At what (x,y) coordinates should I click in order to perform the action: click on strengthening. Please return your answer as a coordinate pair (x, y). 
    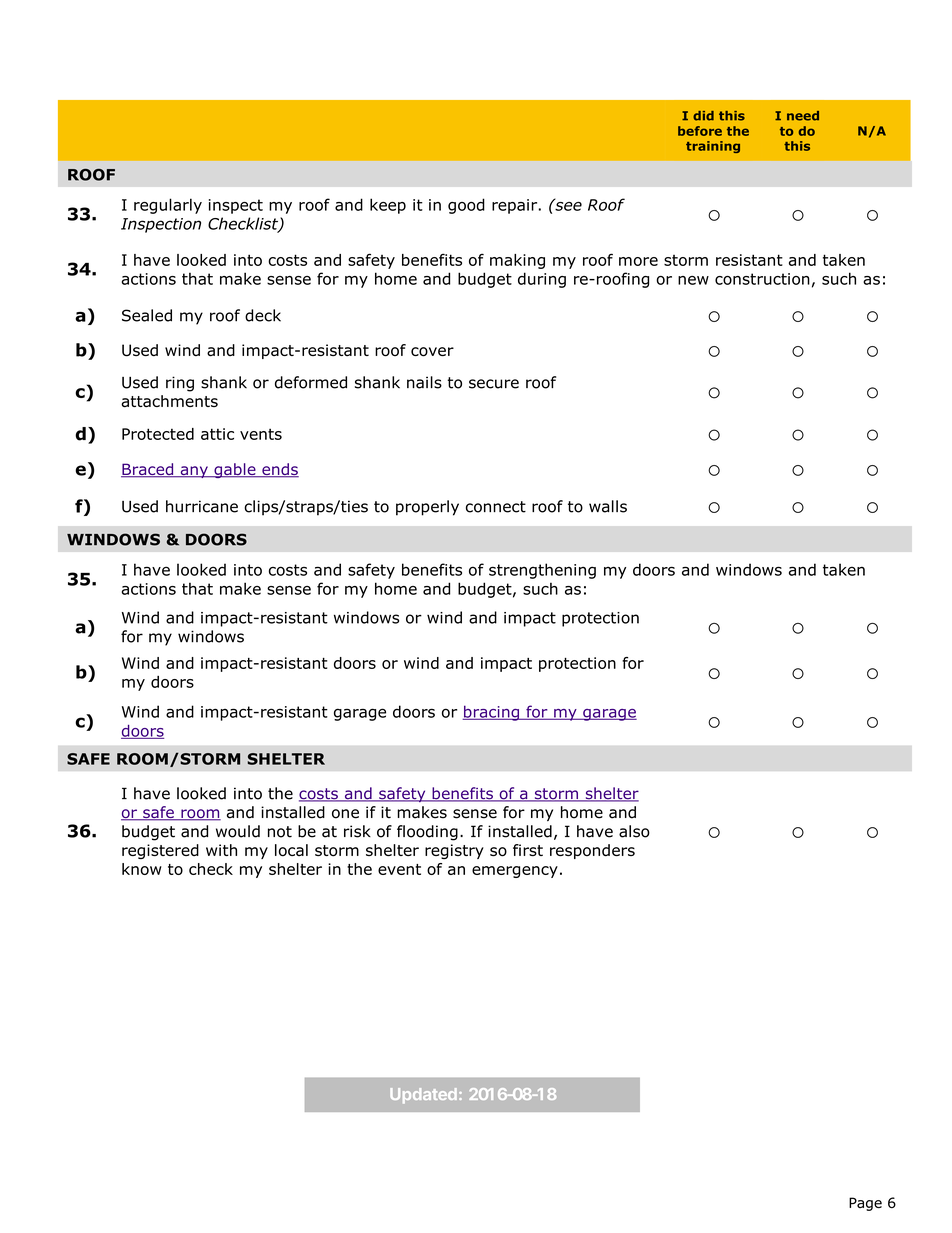
    Looking at the image, I should click on (542, 571).
